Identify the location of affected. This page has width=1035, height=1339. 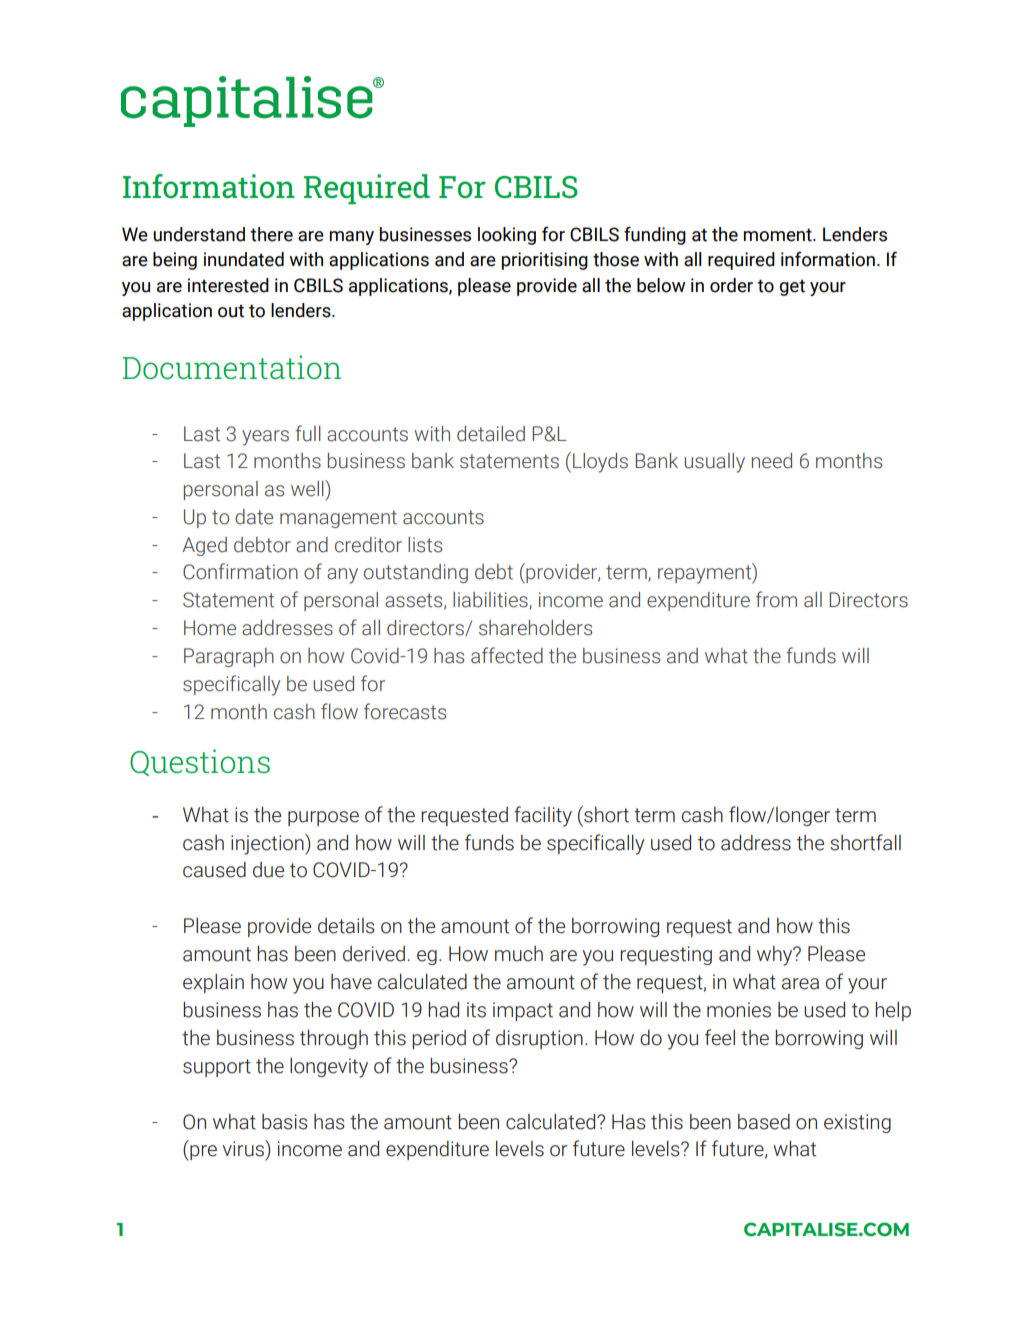
(507, 655).
